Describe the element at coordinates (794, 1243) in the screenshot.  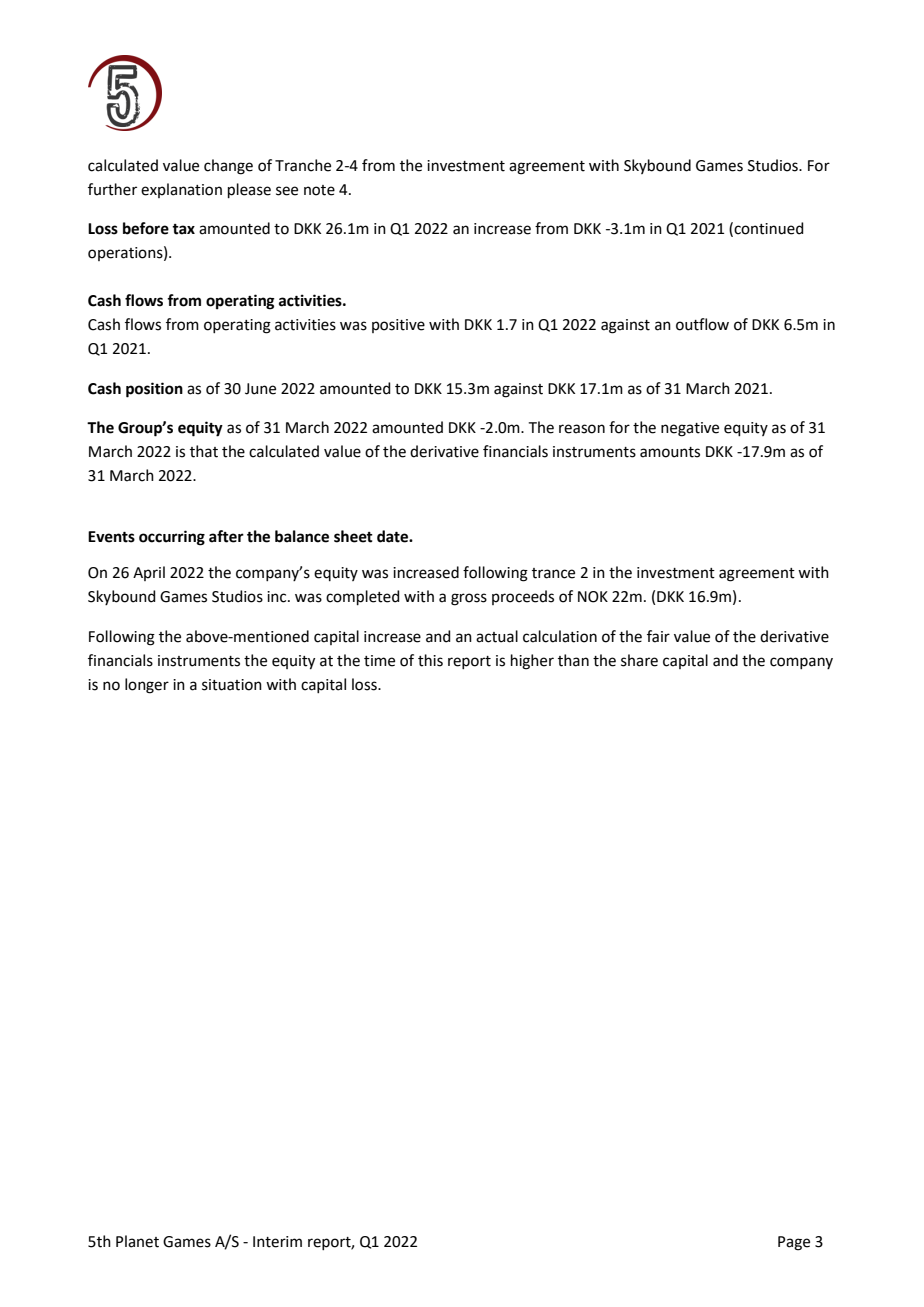
I see `Page` at that location.
